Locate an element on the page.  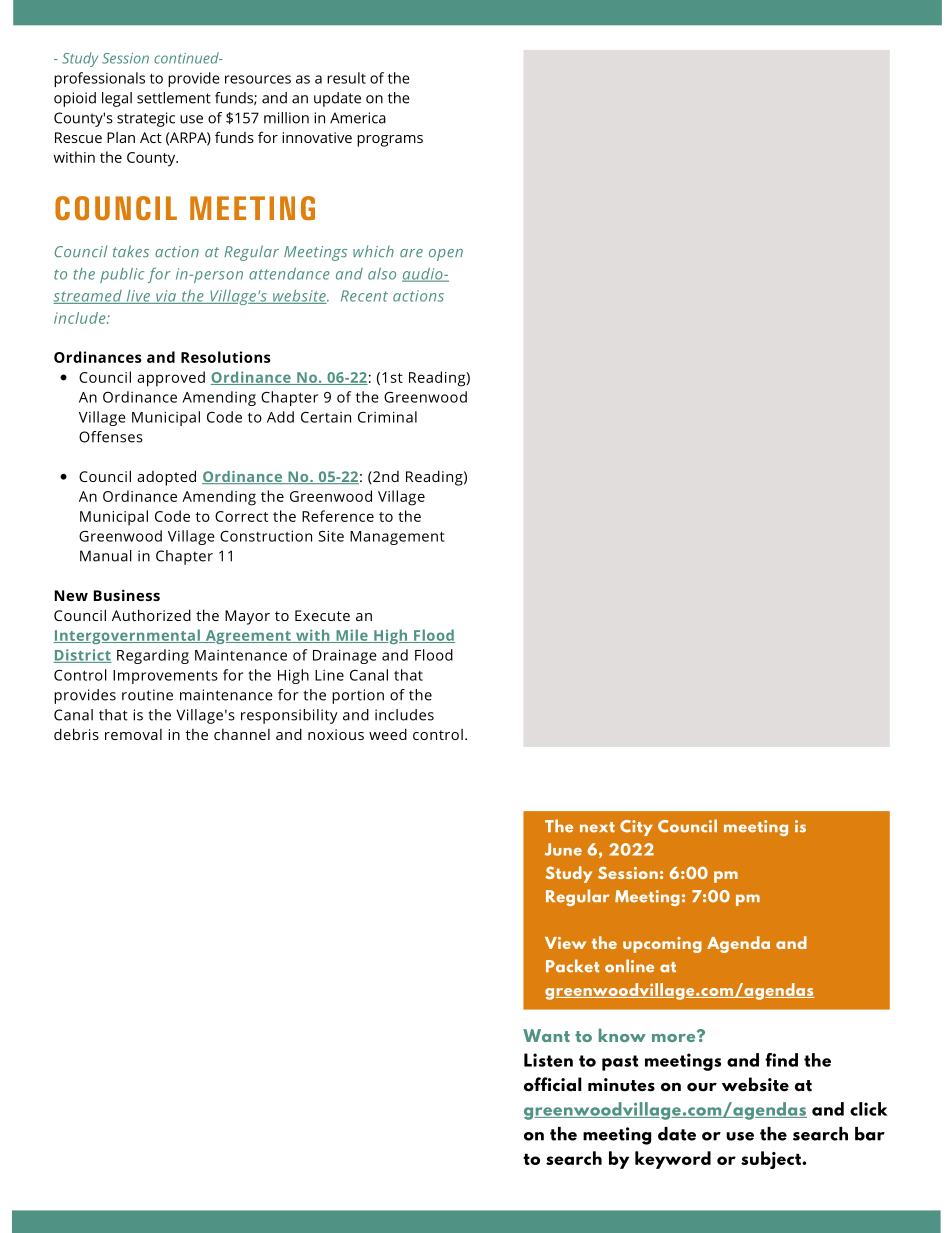
also is located at coordinates (382, 274).
